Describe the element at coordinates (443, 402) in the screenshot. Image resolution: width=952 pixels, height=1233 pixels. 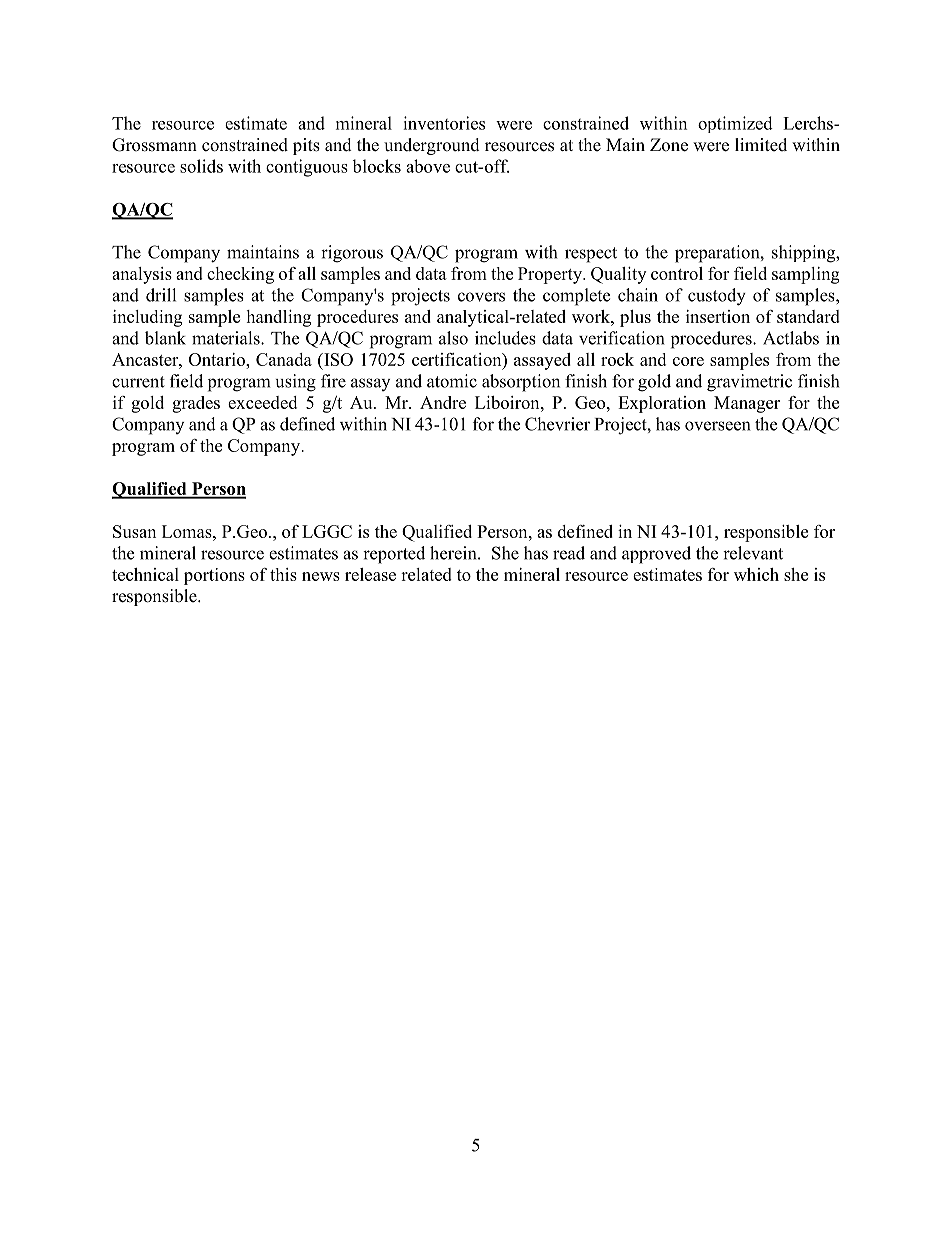
I see `Andre` at that location.
